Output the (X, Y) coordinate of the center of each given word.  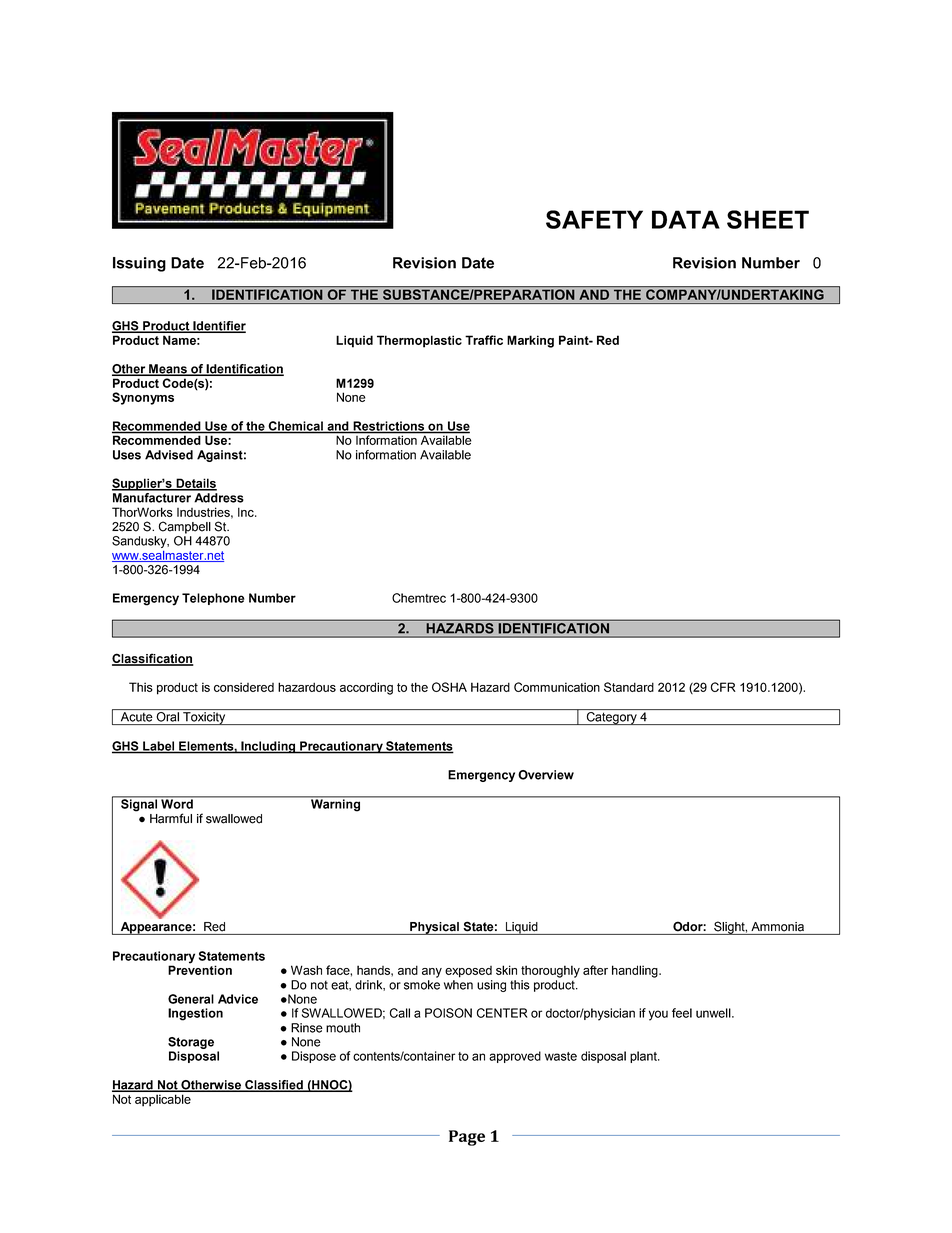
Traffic (484, 340)
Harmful (171, 818)
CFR (723, 687)
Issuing (139, 264)
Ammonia (777, 927)
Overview (546, 775)
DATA (686, 219)
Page (467, 1138)
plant (644, 1057)
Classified (274, 1086)
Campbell (185, 527)
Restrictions (389, 427)
